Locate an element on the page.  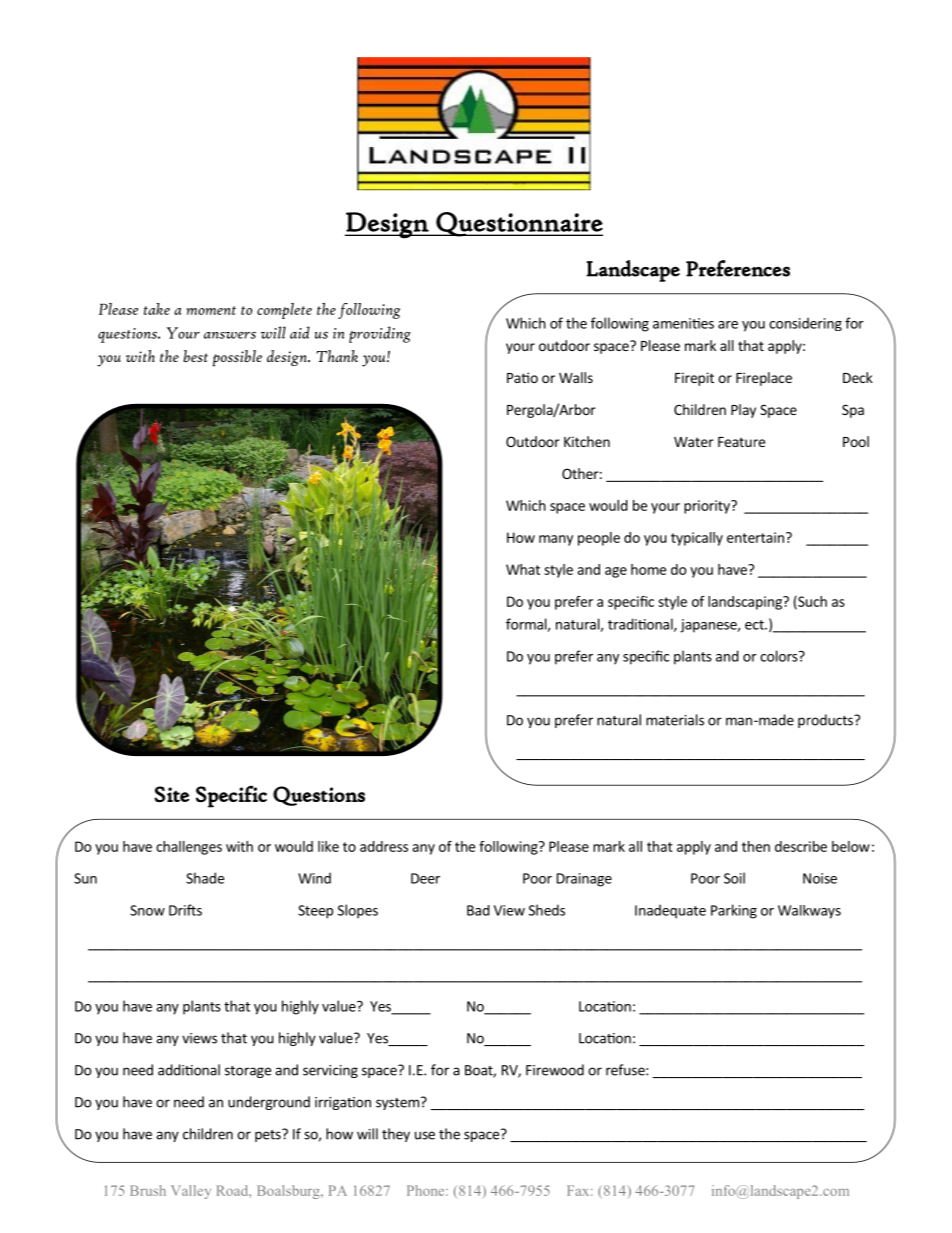
What is located at coordinates (523, 569).
